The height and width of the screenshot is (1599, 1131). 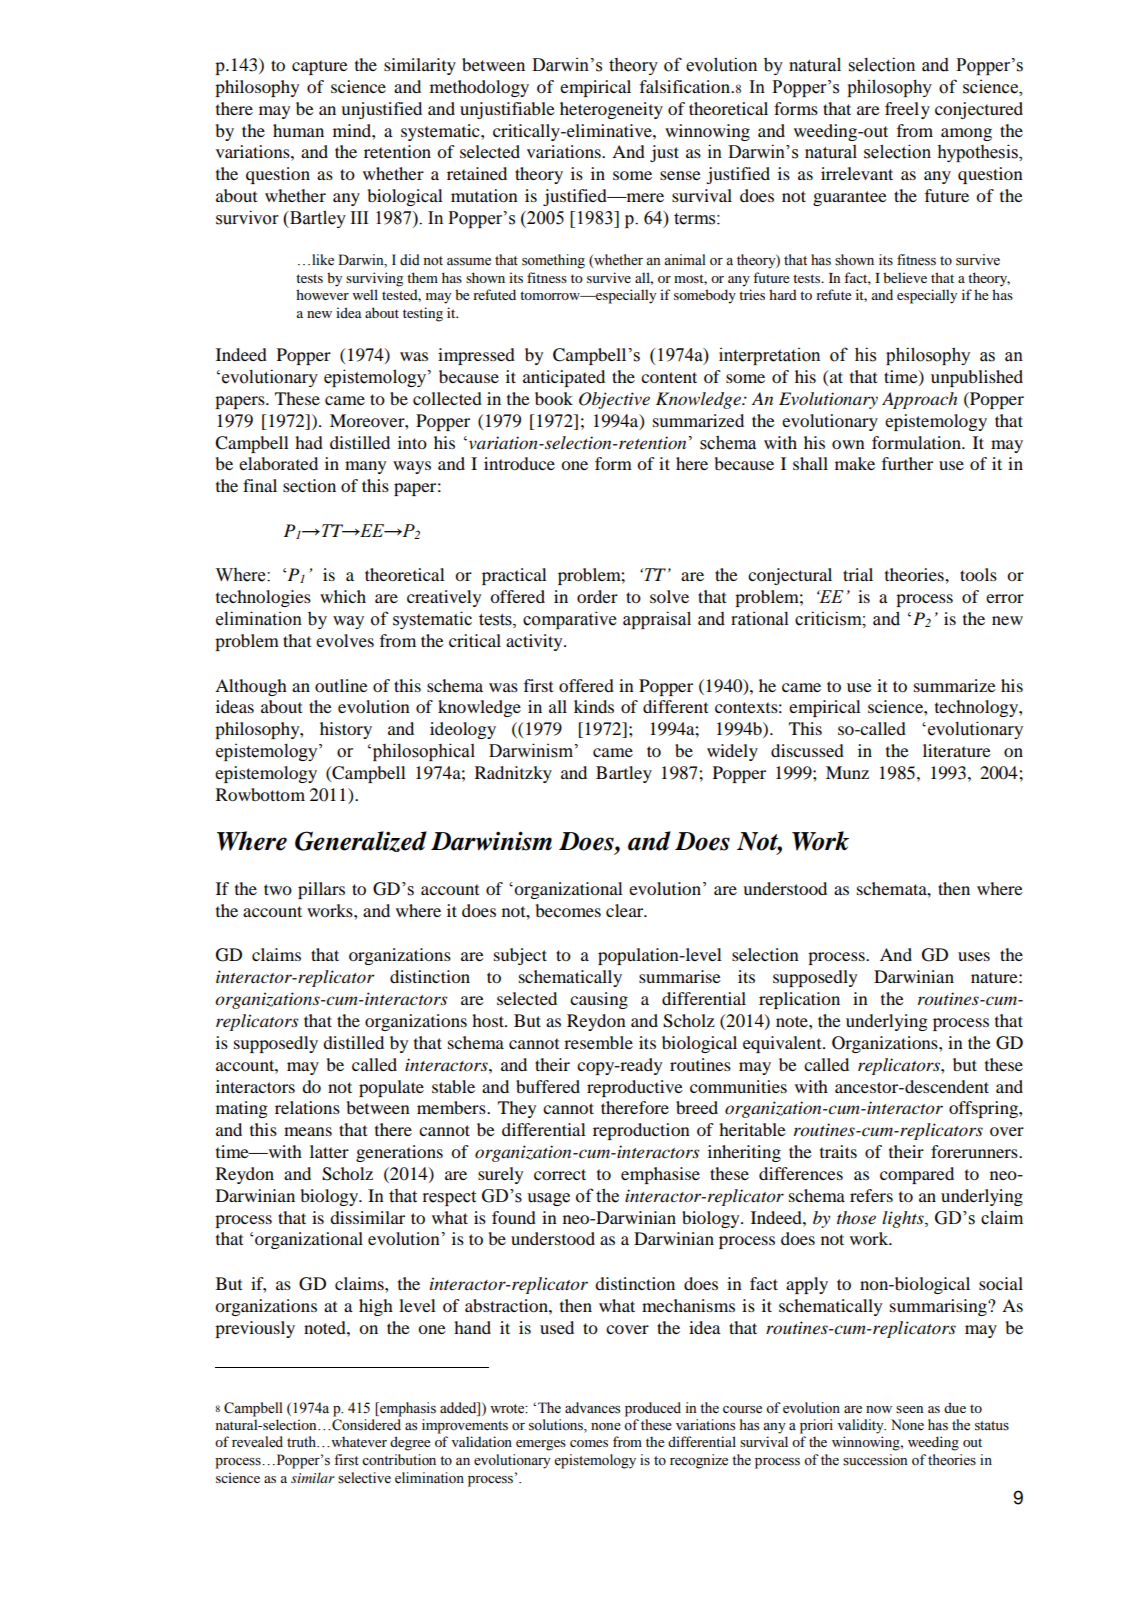 What do you see at coordinates (298, 130) in the screenshot?
I see `human` at bounding box center [298, 130].
